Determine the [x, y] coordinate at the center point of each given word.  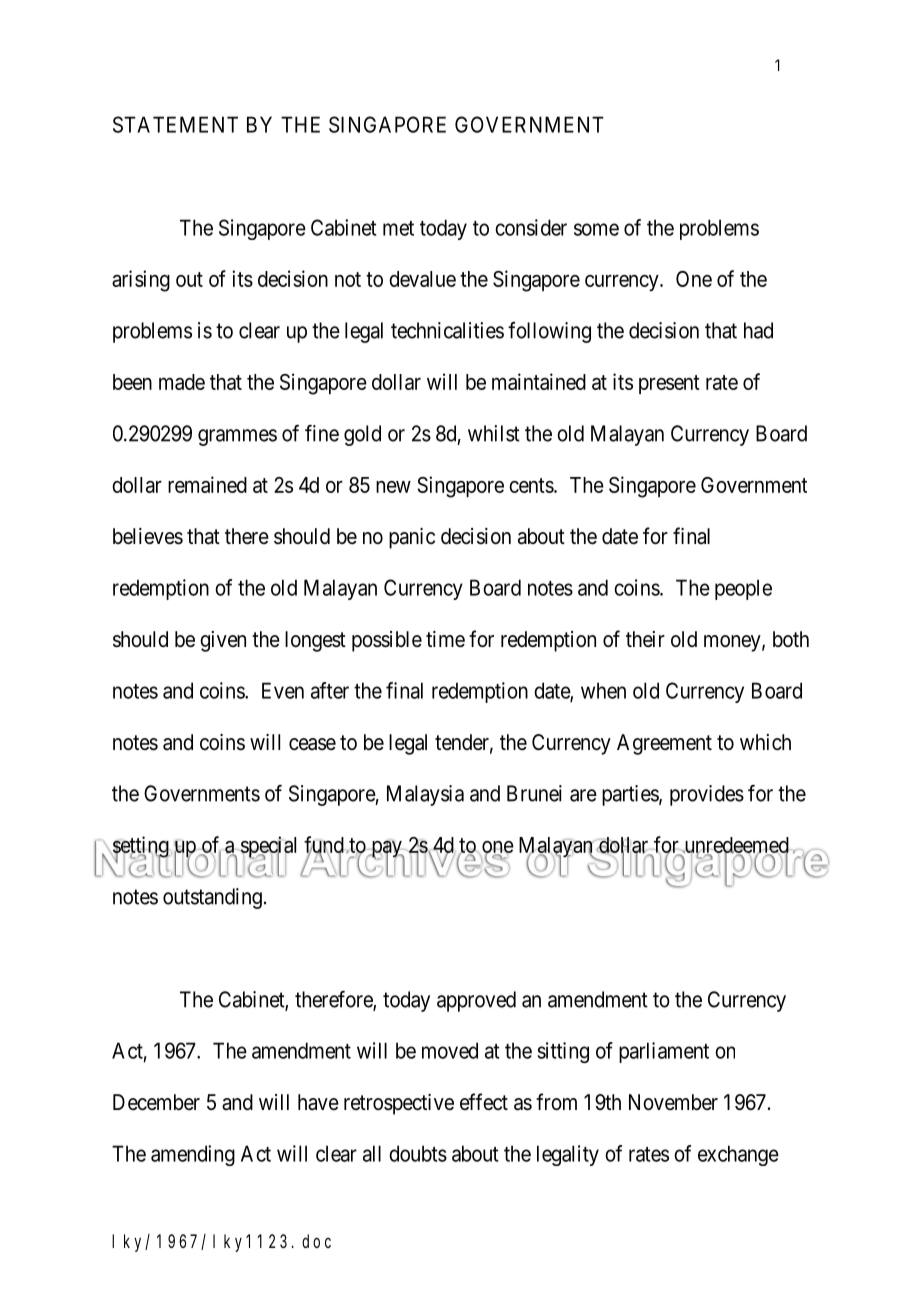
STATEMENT [175, 124]
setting [140, 848]
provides [707, 795]
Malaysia [425, 795]
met [398, 228]
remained [207, 484]
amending [193, 1155]
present [669, 384]
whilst [494, 433]
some [596, 229]
